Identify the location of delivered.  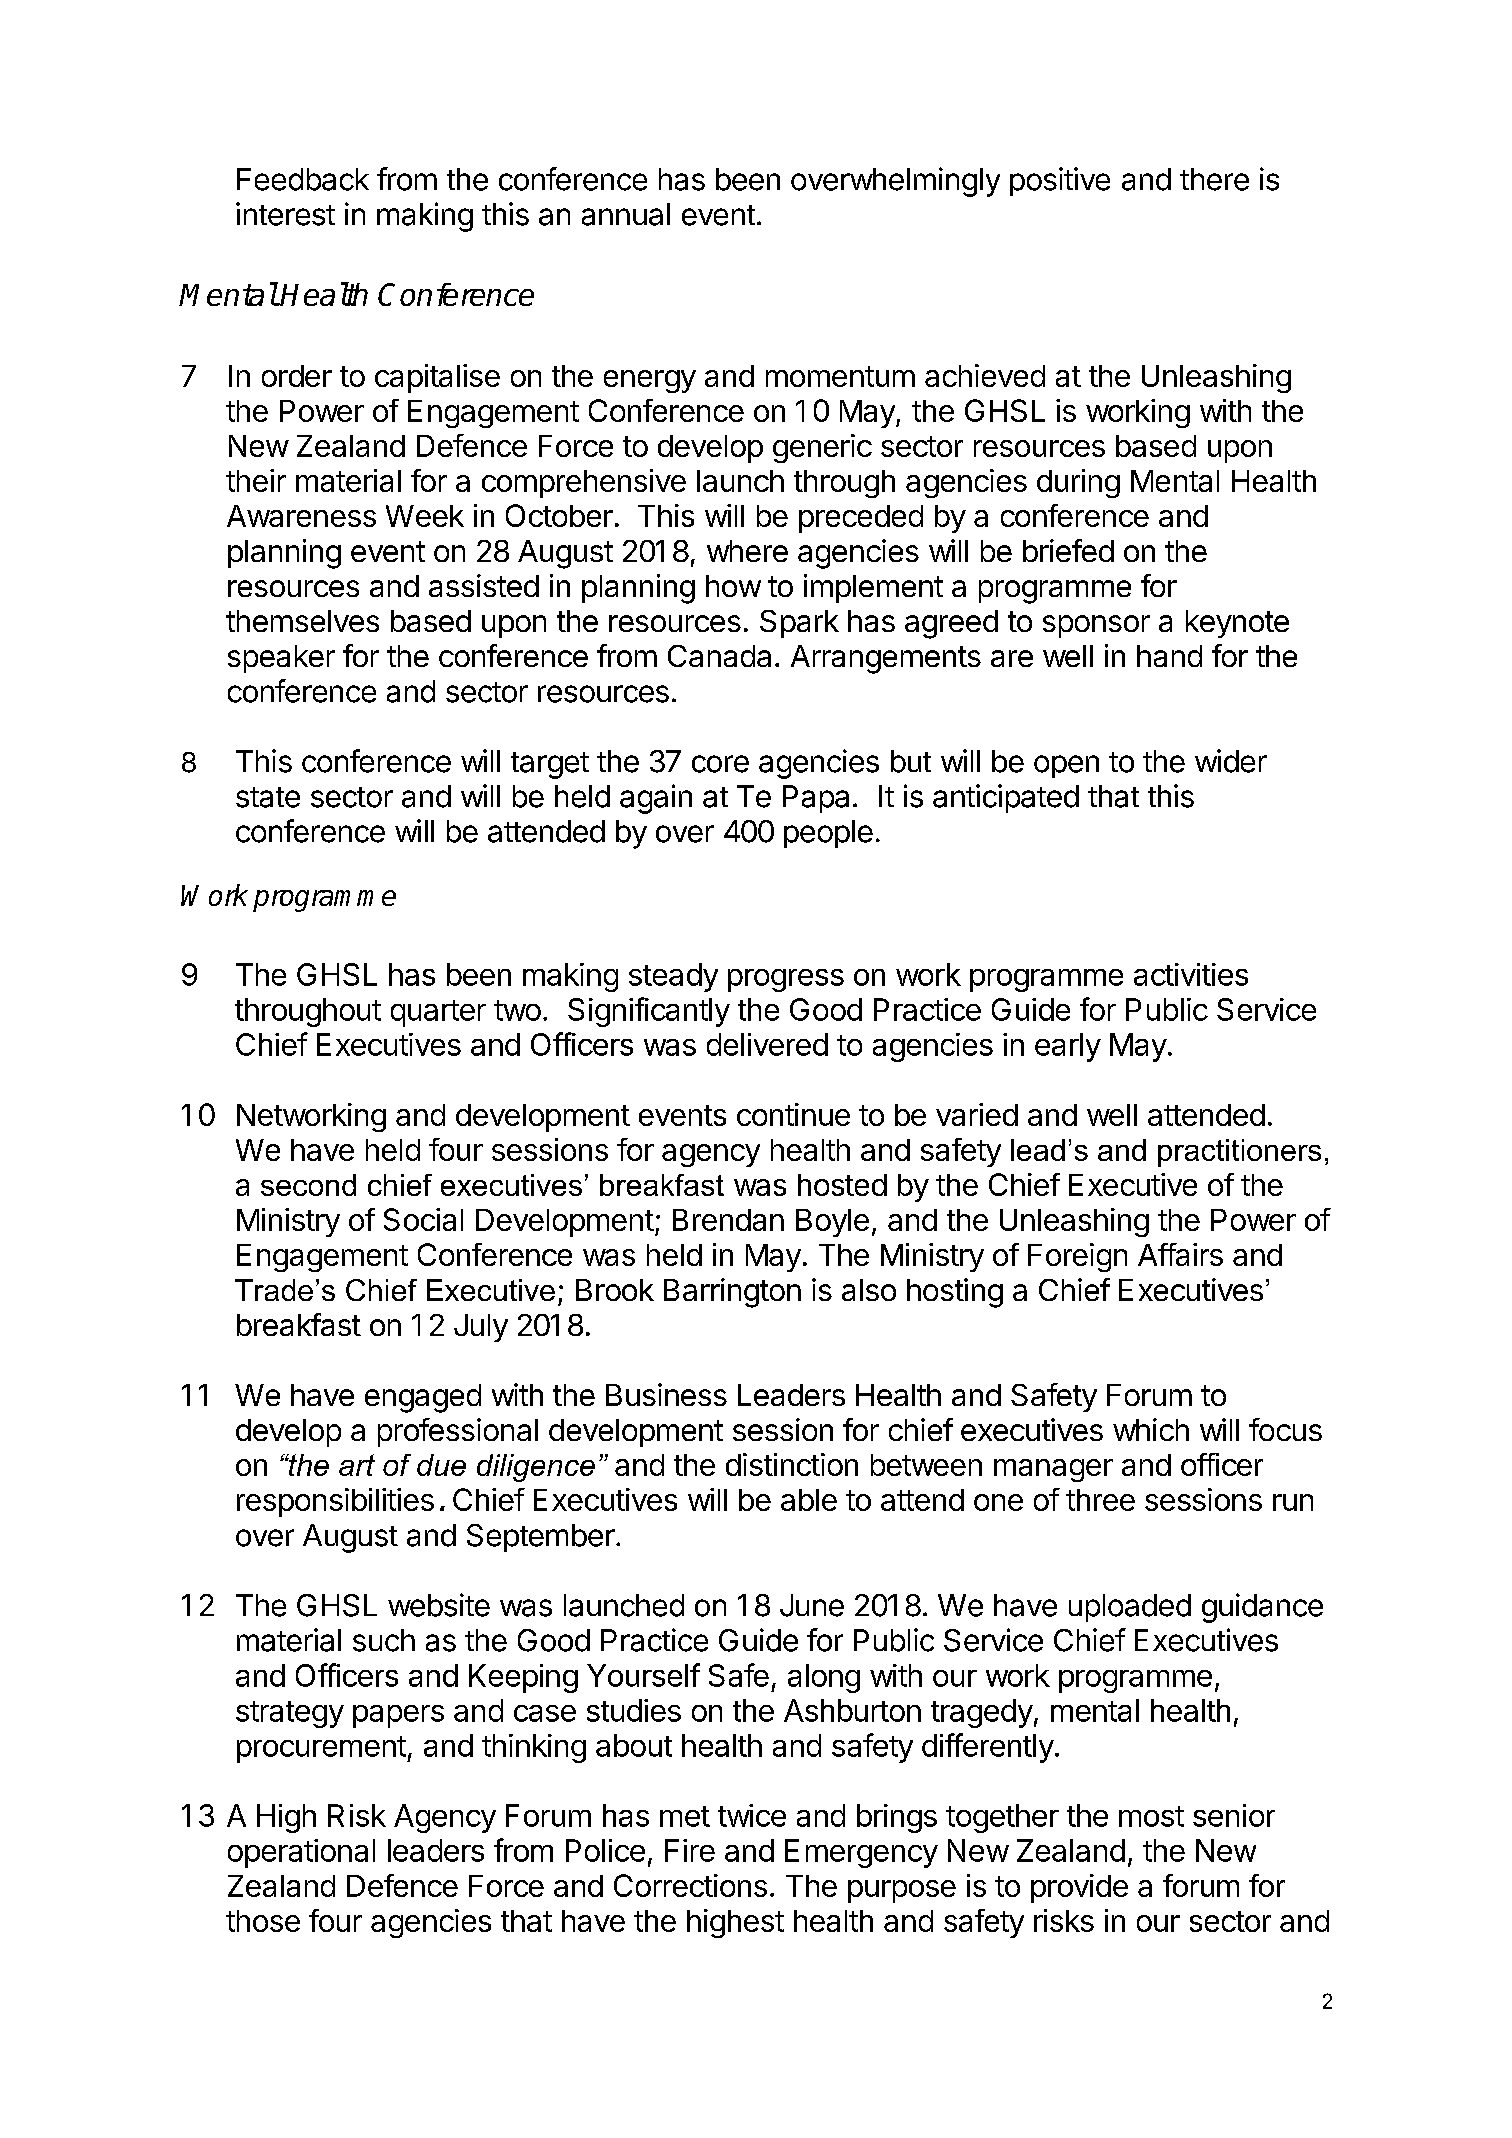
(767, 1044).
